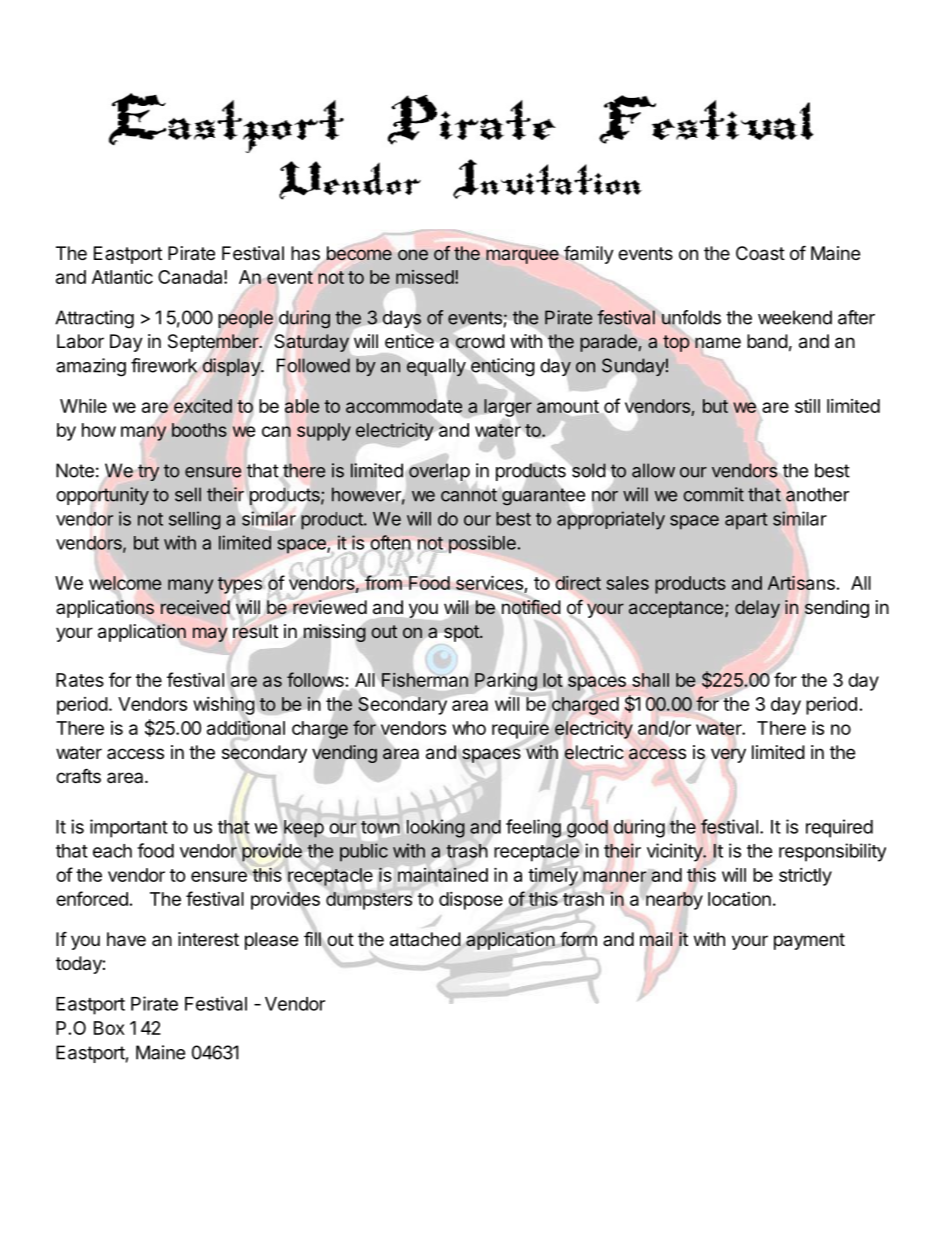 Image resolution: width=952 pixels, height=1233 pixels. I want to click on booths, so click(199, 430).
